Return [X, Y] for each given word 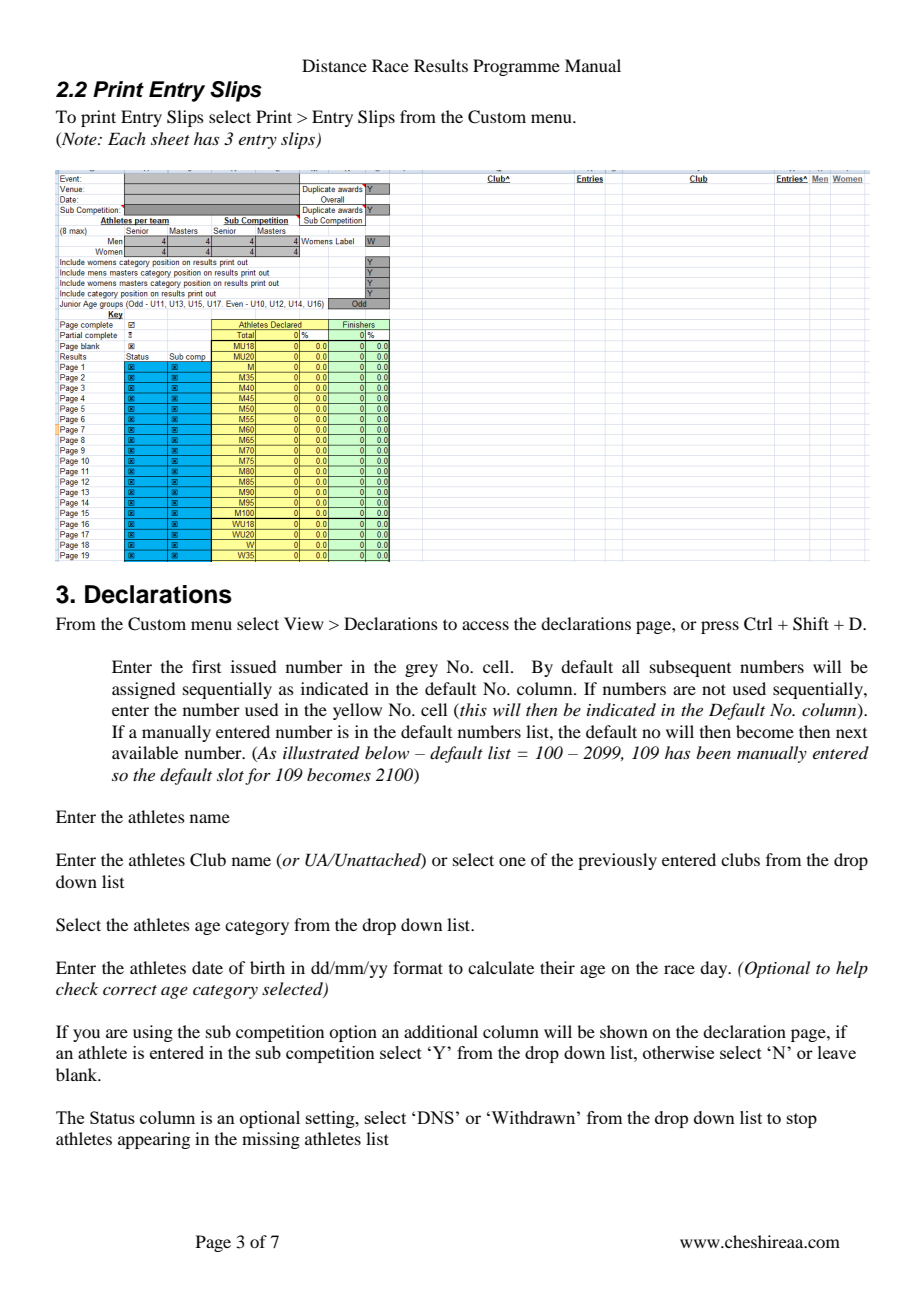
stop [802, 1120]
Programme [516, 67]
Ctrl [758, 624]
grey [421, 670]
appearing [154, 1140]
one [512, 861]
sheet [170, 138]
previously [617, 861]
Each [127, 138]
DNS [435, 1117]
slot [230, 774]
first [206, 666]
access [485, 625]
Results [441, 65]
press [720, 627]
